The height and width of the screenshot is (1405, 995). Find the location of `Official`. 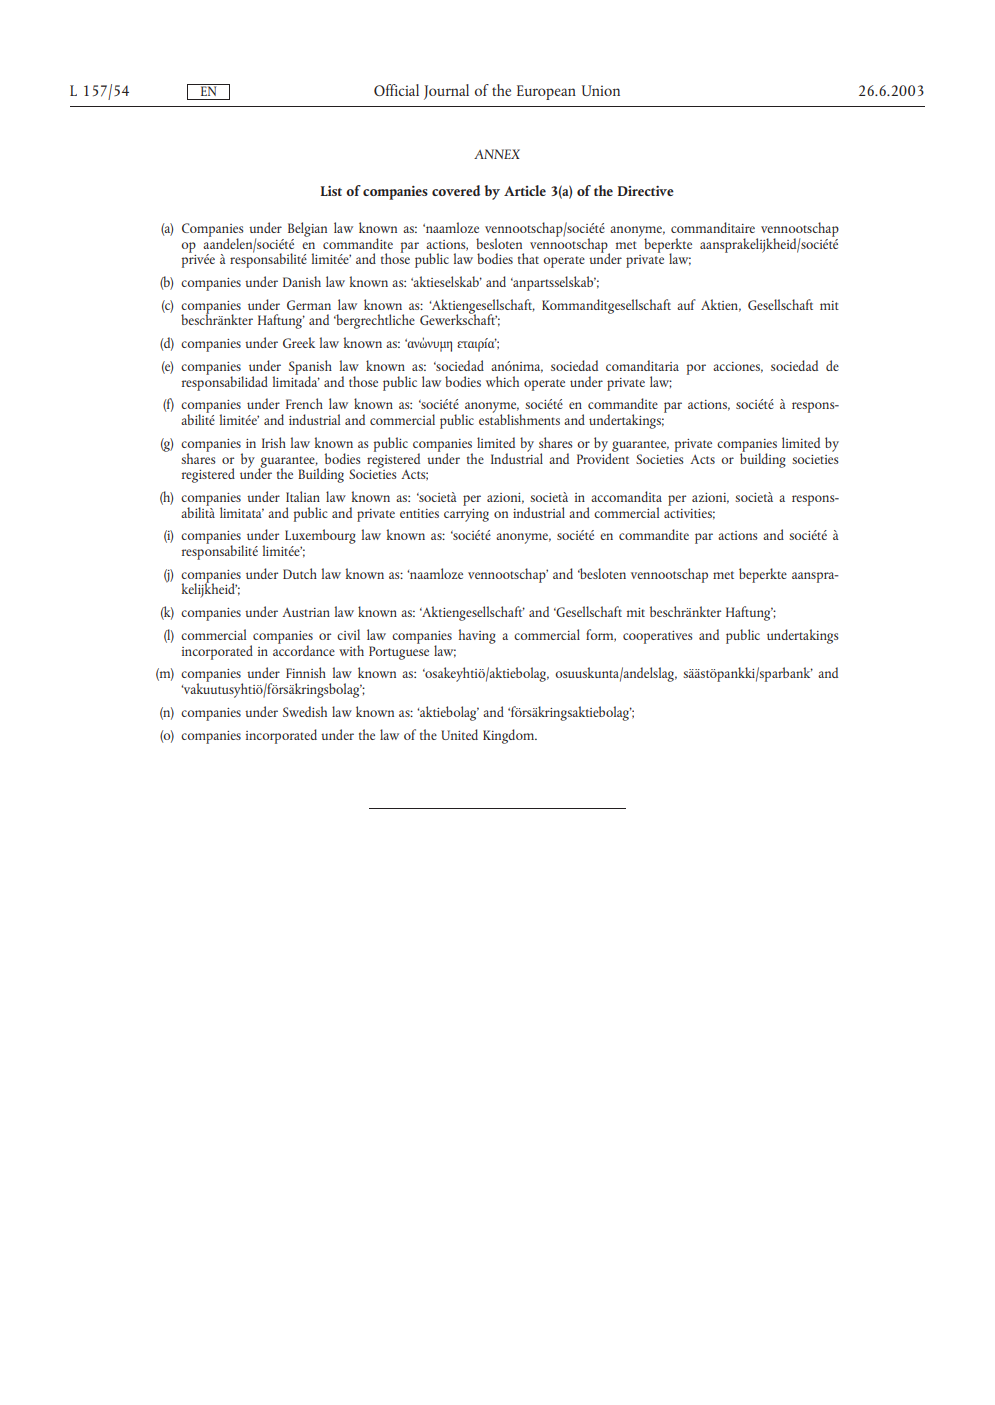

Official is located at coordinates (396, 90).
